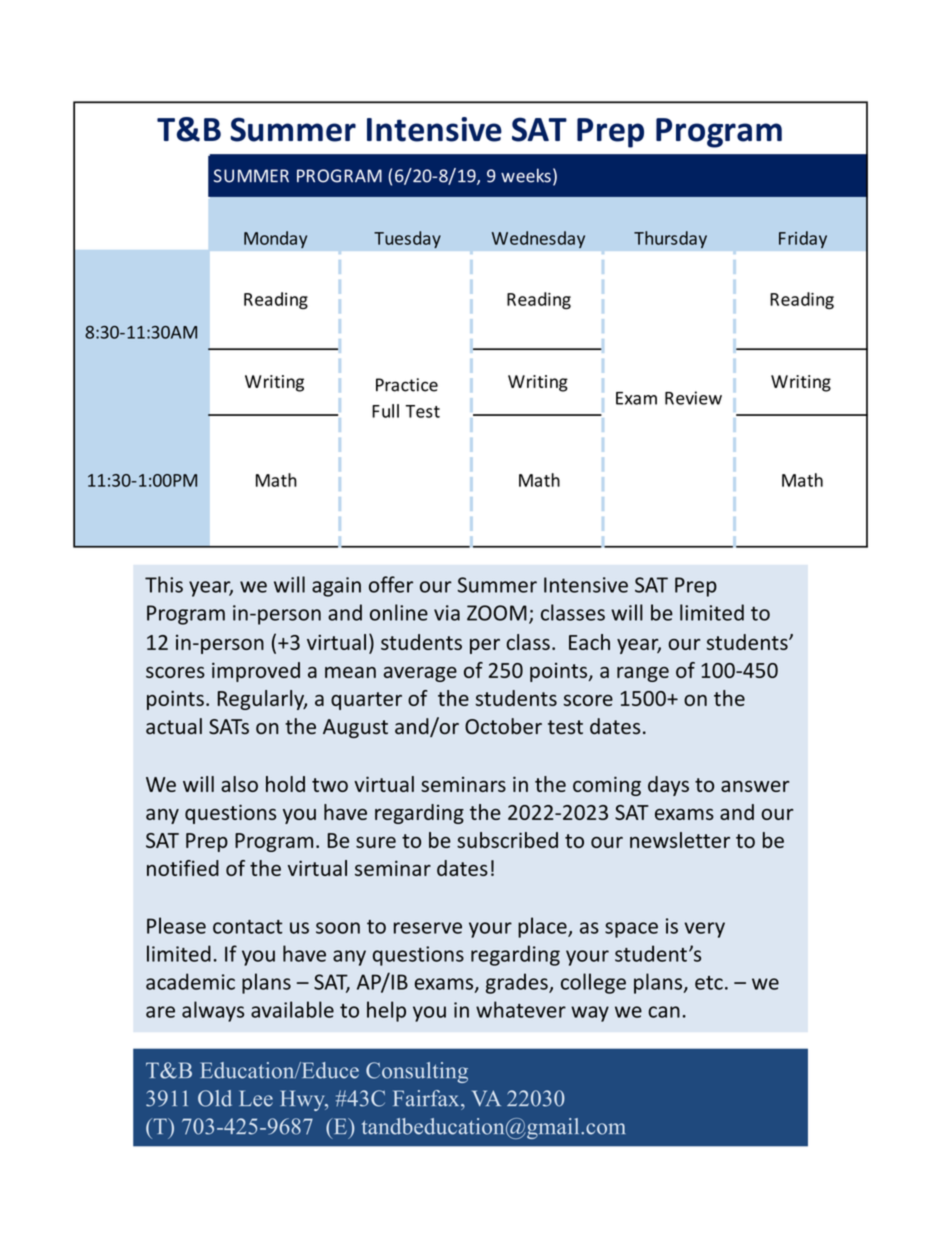  What do you see at coordinates (183, 868) in the screenshot?
I see `notified` at bounding box center [183, 868].
